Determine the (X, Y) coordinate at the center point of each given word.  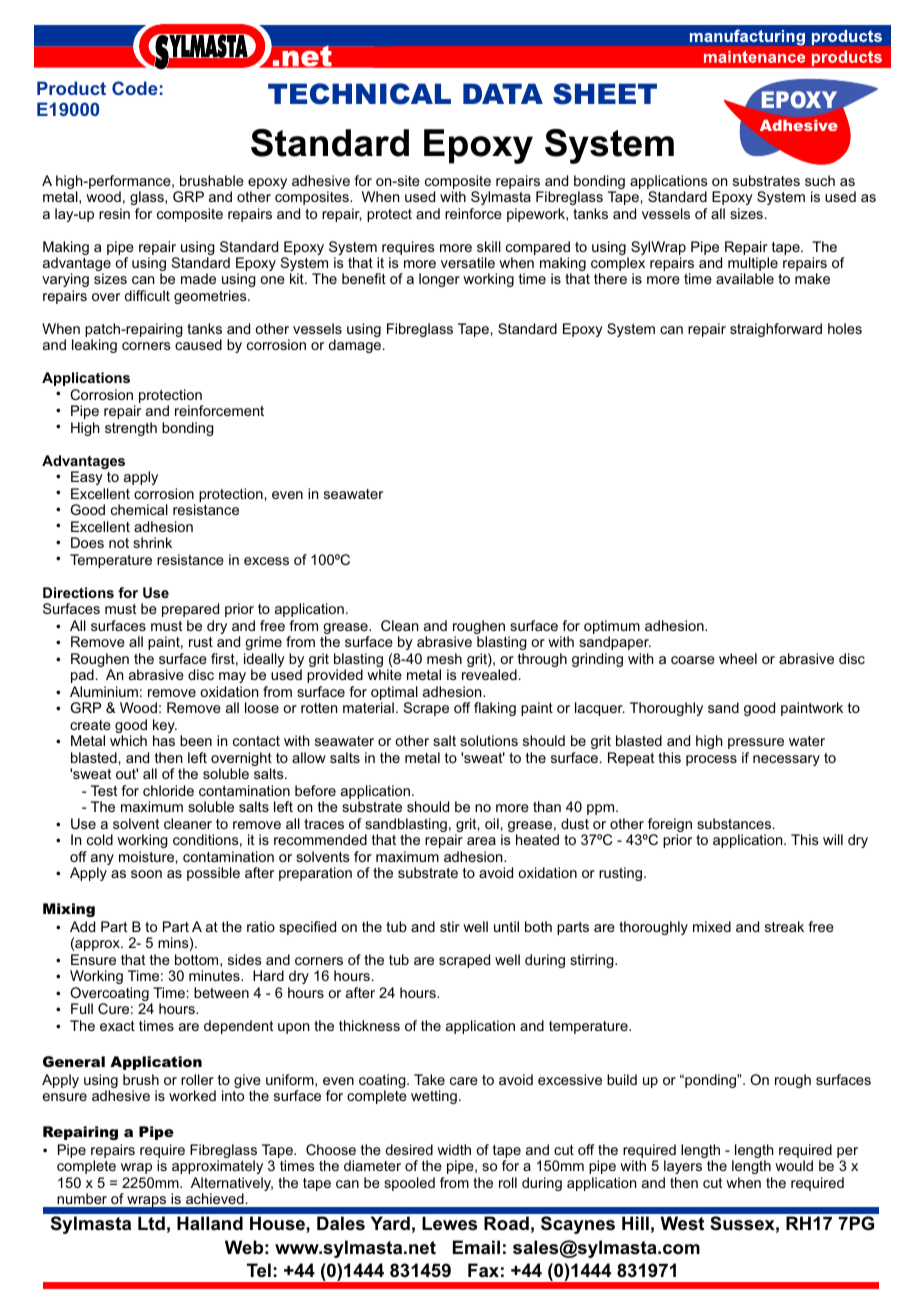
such (820, 180)
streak (784, 926)
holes (845, 328)
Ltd (151, 1223)
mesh (444, 658)
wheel (738, 658)
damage (356, 346)
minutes (215, 975)
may (232, 677)
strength (131, 429)
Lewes (449, 1223)
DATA (503, 93)
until (506, 926)
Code (135, 88)
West (682, 1223)
